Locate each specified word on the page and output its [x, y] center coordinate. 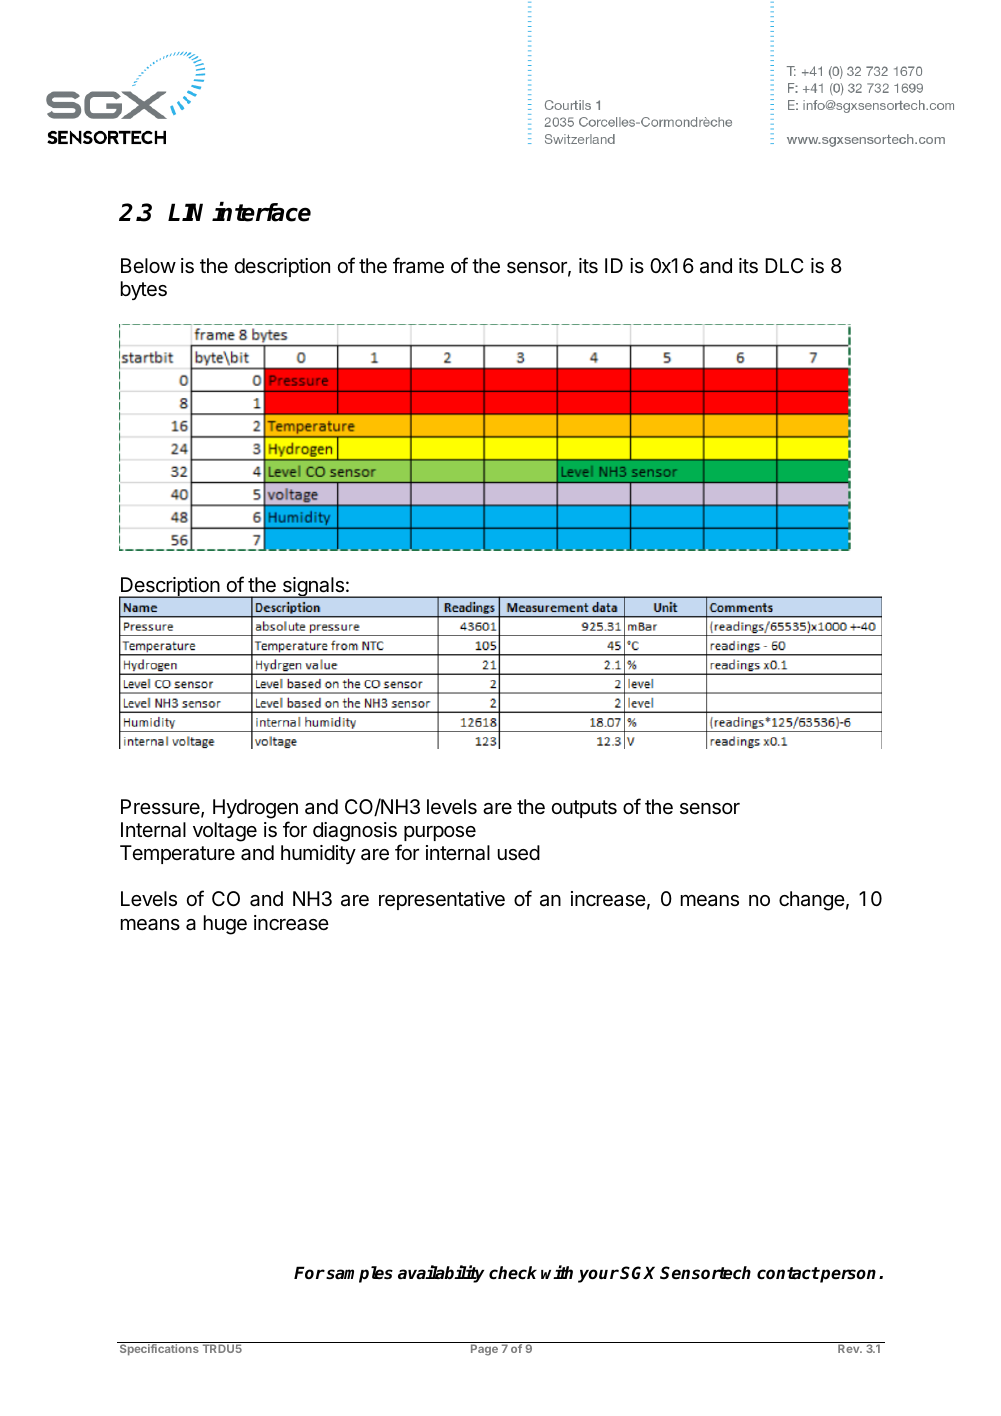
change [812, 901]
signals [313, 587]
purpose [440, 833]
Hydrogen [255, 809]
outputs [584, 809]
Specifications [159, 1350]
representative [442, 900]
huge [225, 925]
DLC [784, 265]
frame [418, 265]
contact [788, 1273]
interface [261, 212]
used [519, 853]
